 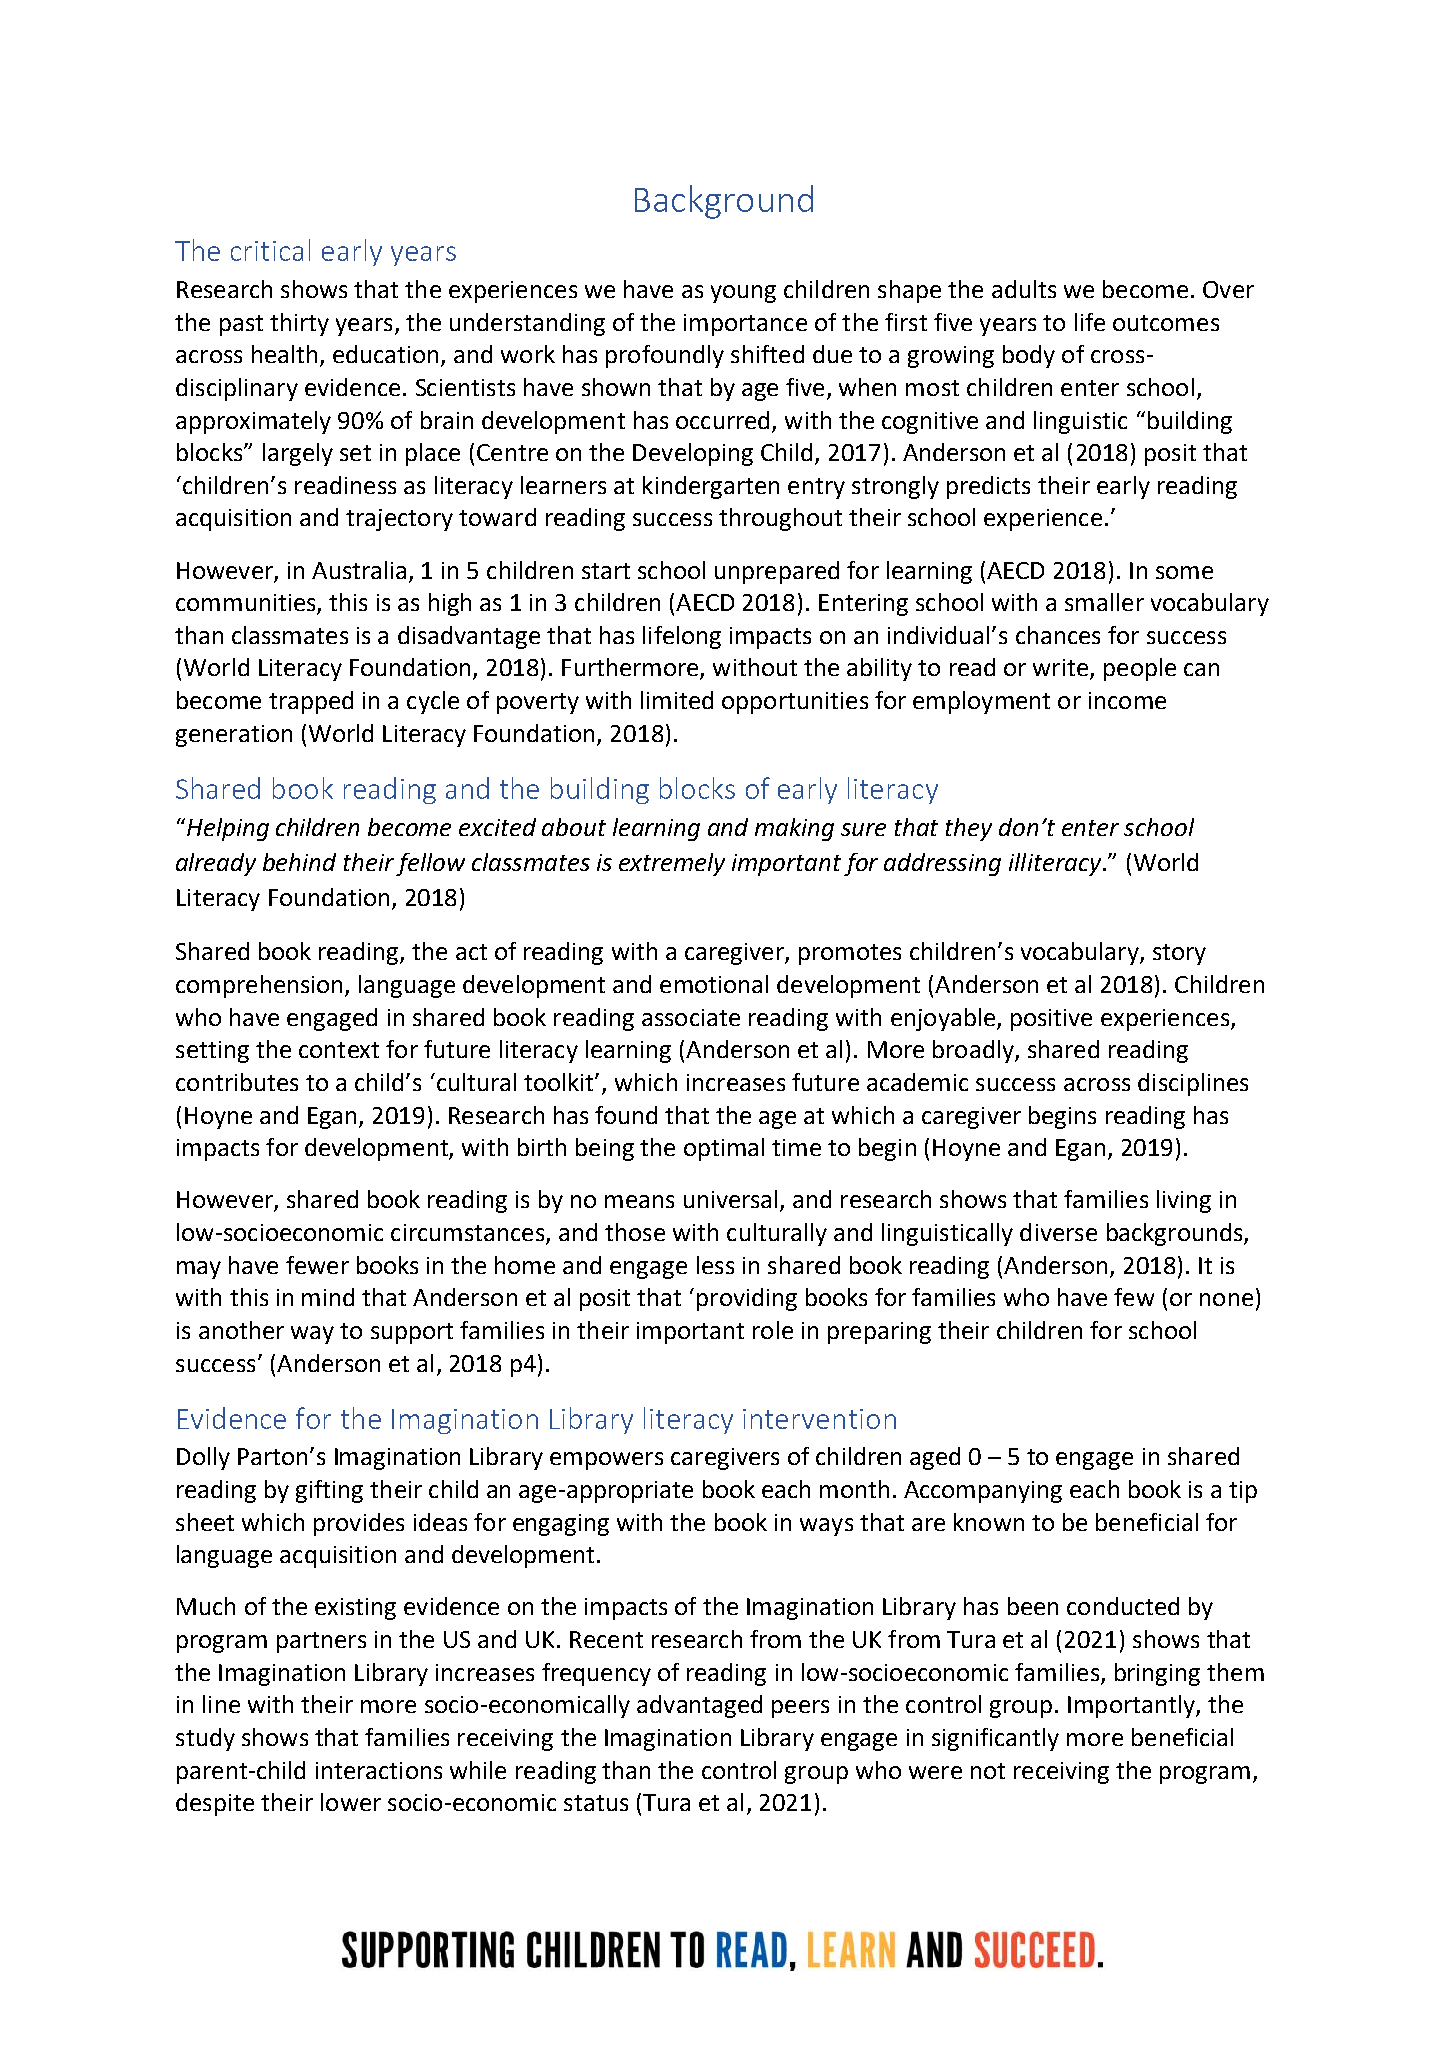 I want to click on outcomes, so click(x=1166, y=323).
